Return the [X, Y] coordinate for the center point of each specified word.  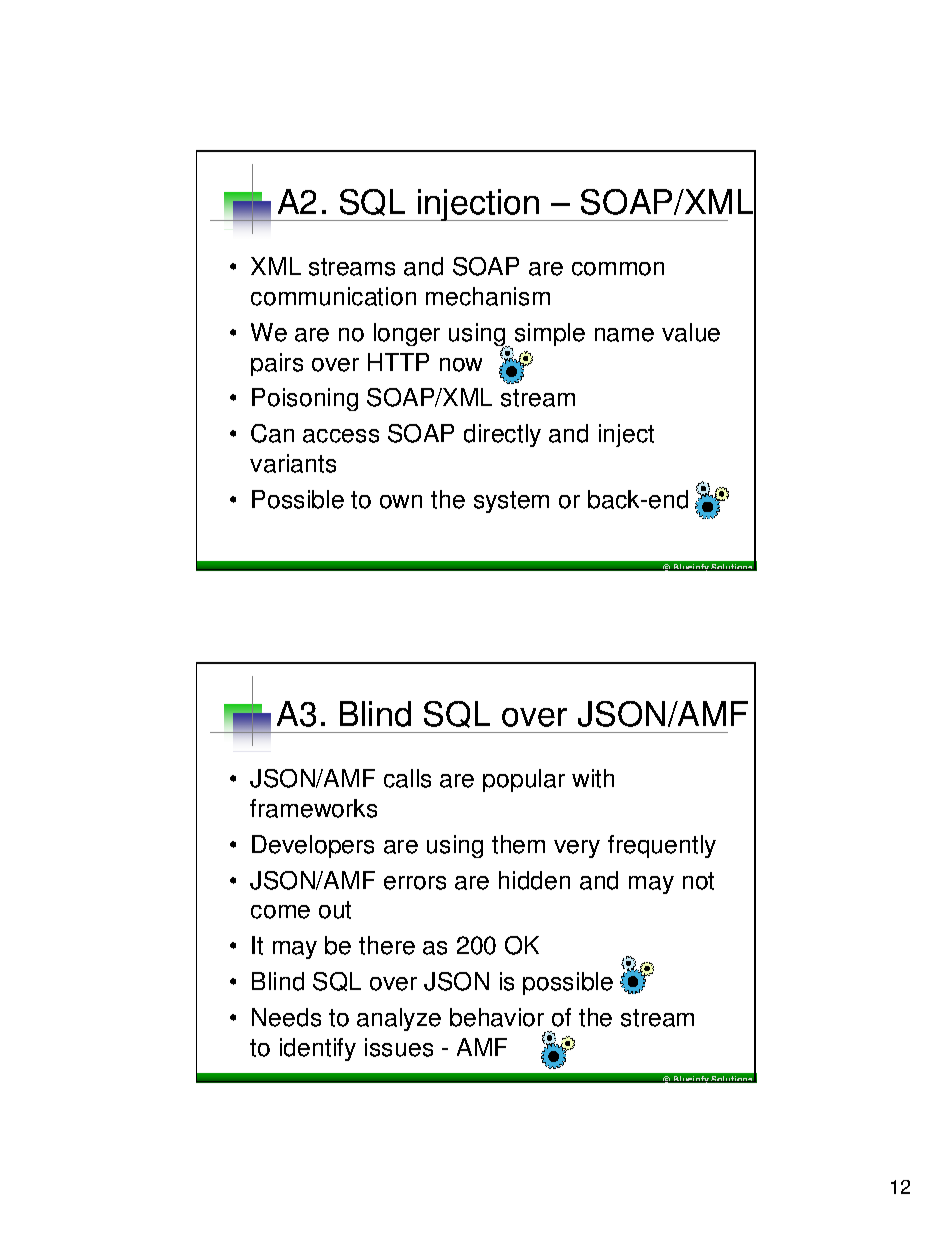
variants [293, 463]
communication [333, 296]
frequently [662, 846]
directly [502, 435]
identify [318, 1049]
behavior [497, 1017]
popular [524, 780]
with [593, 778]
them [518, 844]
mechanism [488, 296]
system [511, 502]
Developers [313, 846]
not [698, 881]
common [618, 269]
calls [407, 778]
